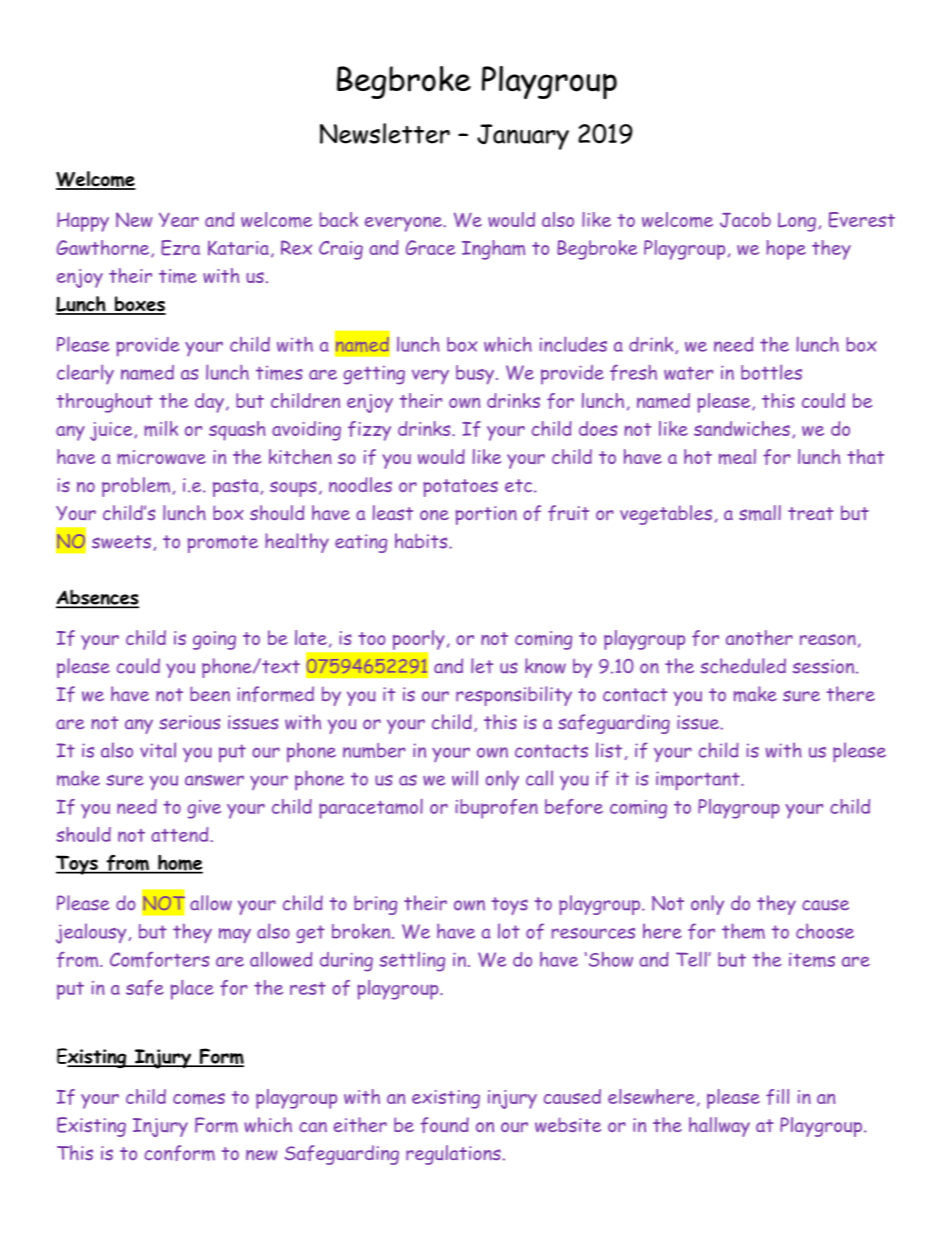  Describe the element at coordinates (209, 403) in the document. I see `day` at that location.
